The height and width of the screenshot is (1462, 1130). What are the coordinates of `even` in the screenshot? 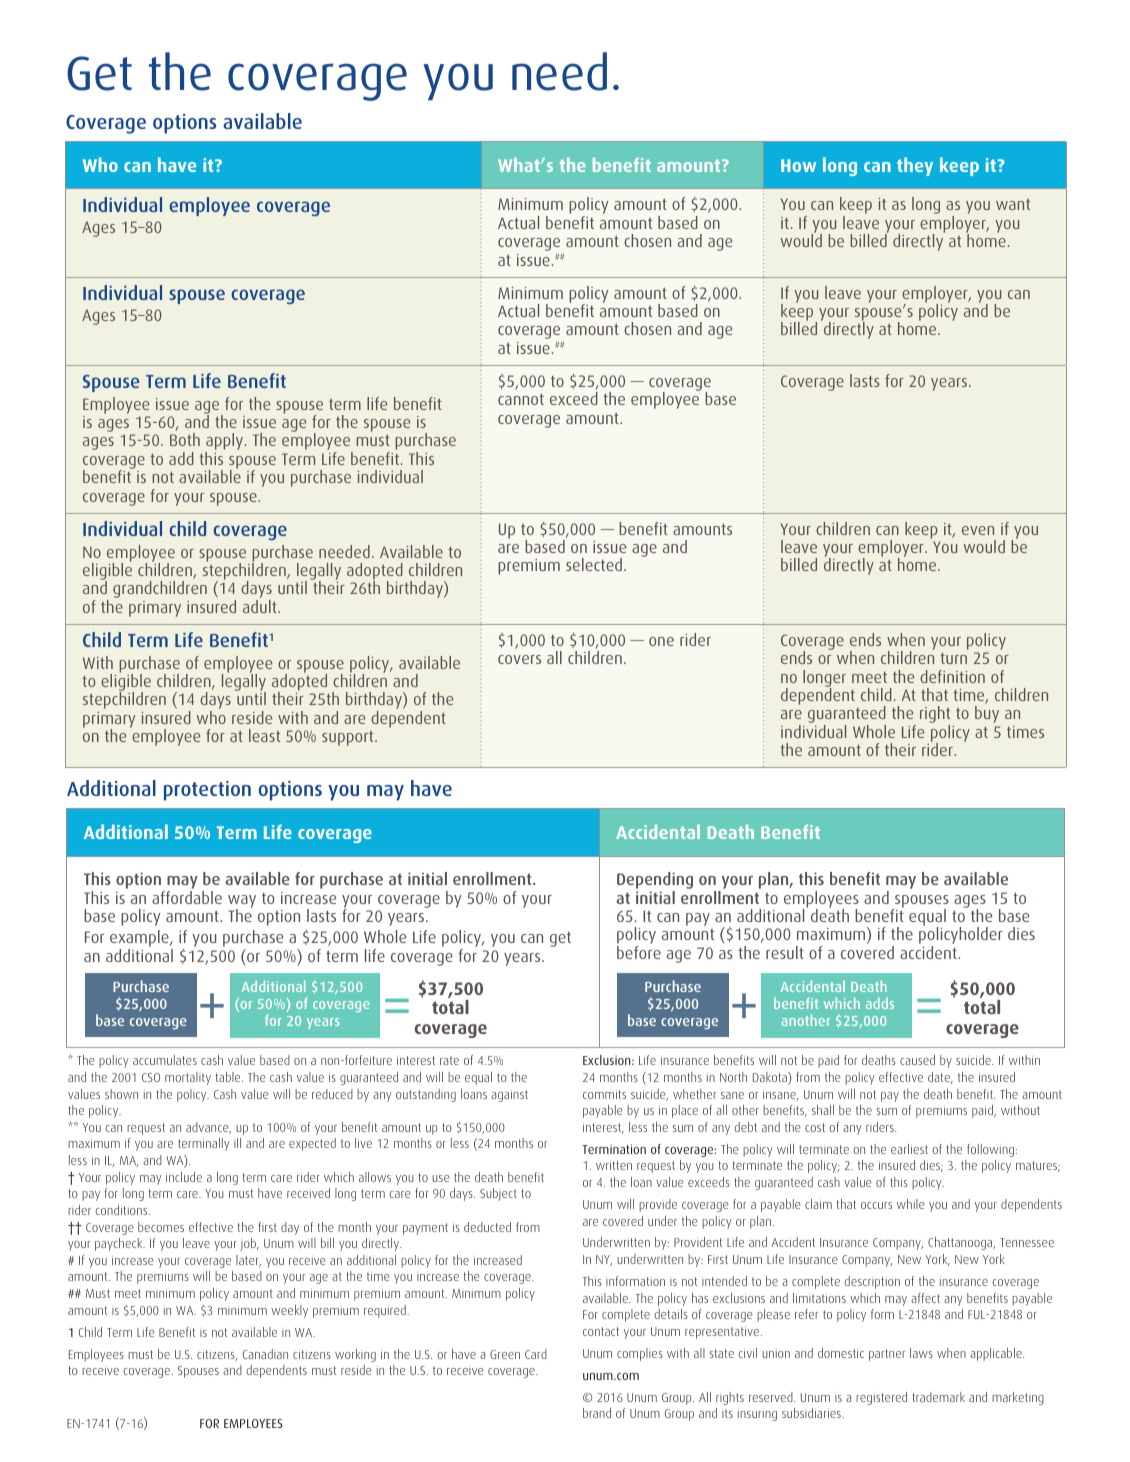 It's located at (978, 530).
